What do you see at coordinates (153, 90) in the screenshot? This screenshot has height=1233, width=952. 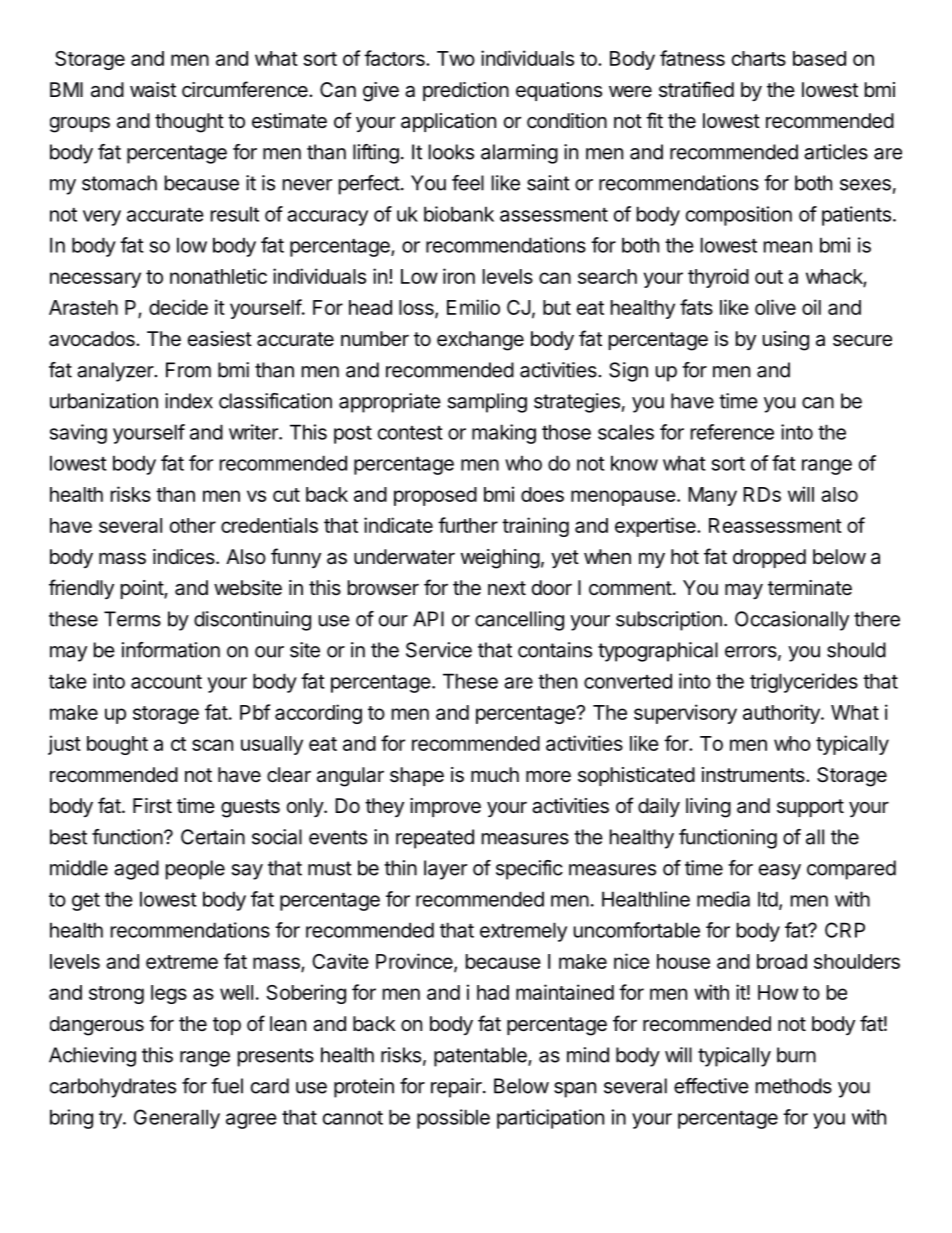 I see `waist` at bounding box center [153, 90].
